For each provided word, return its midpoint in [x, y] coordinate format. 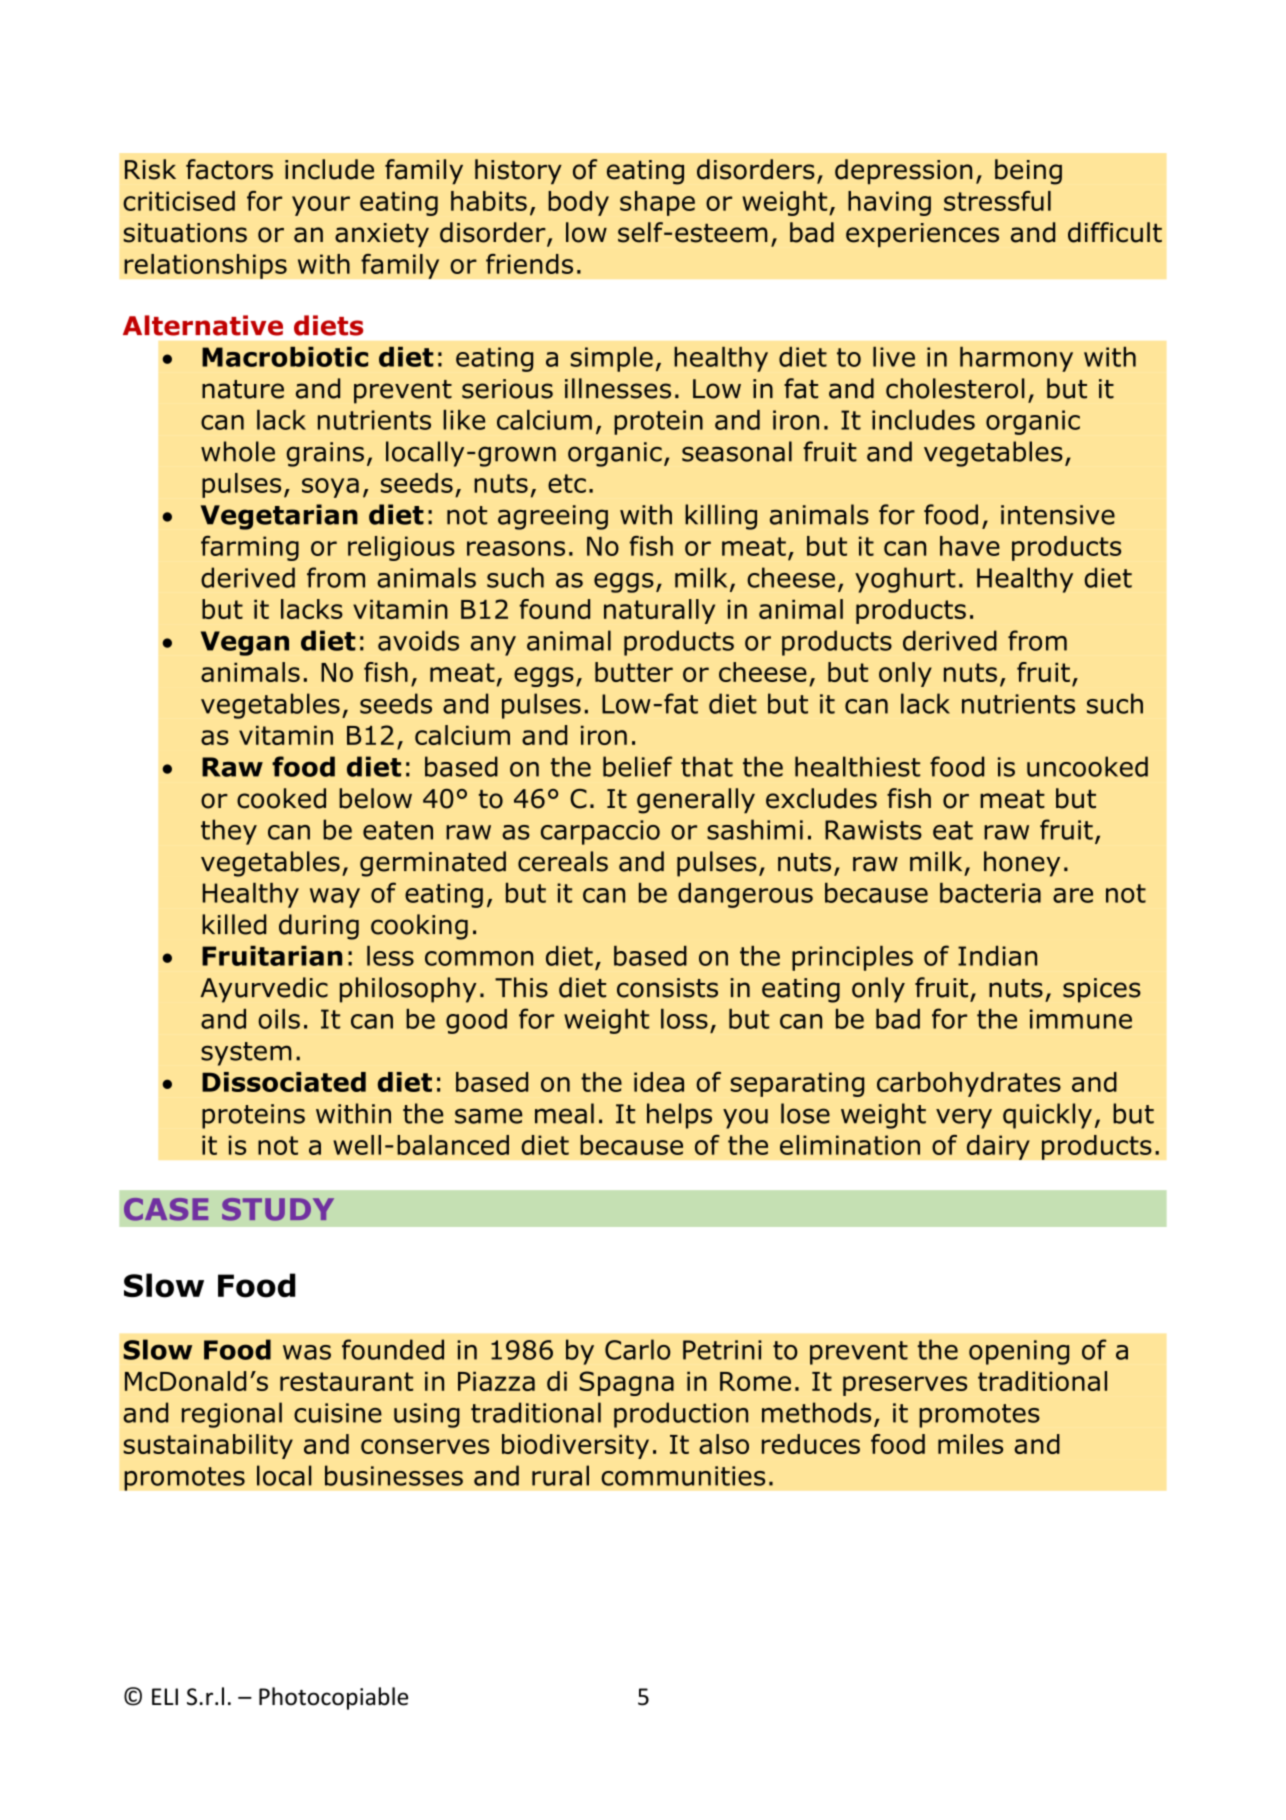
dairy [998, 1147]
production [681, 1415]
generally [696, 801]
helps [679, 1116]
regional [232, 1415]
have [970, 546]
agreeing [553, 517]
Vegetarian [279, 517]
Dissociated [284, 1082]
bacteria [990, 893]
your [321, 206]
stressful [997, 201]
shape [657, 203]
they [229, 832]
